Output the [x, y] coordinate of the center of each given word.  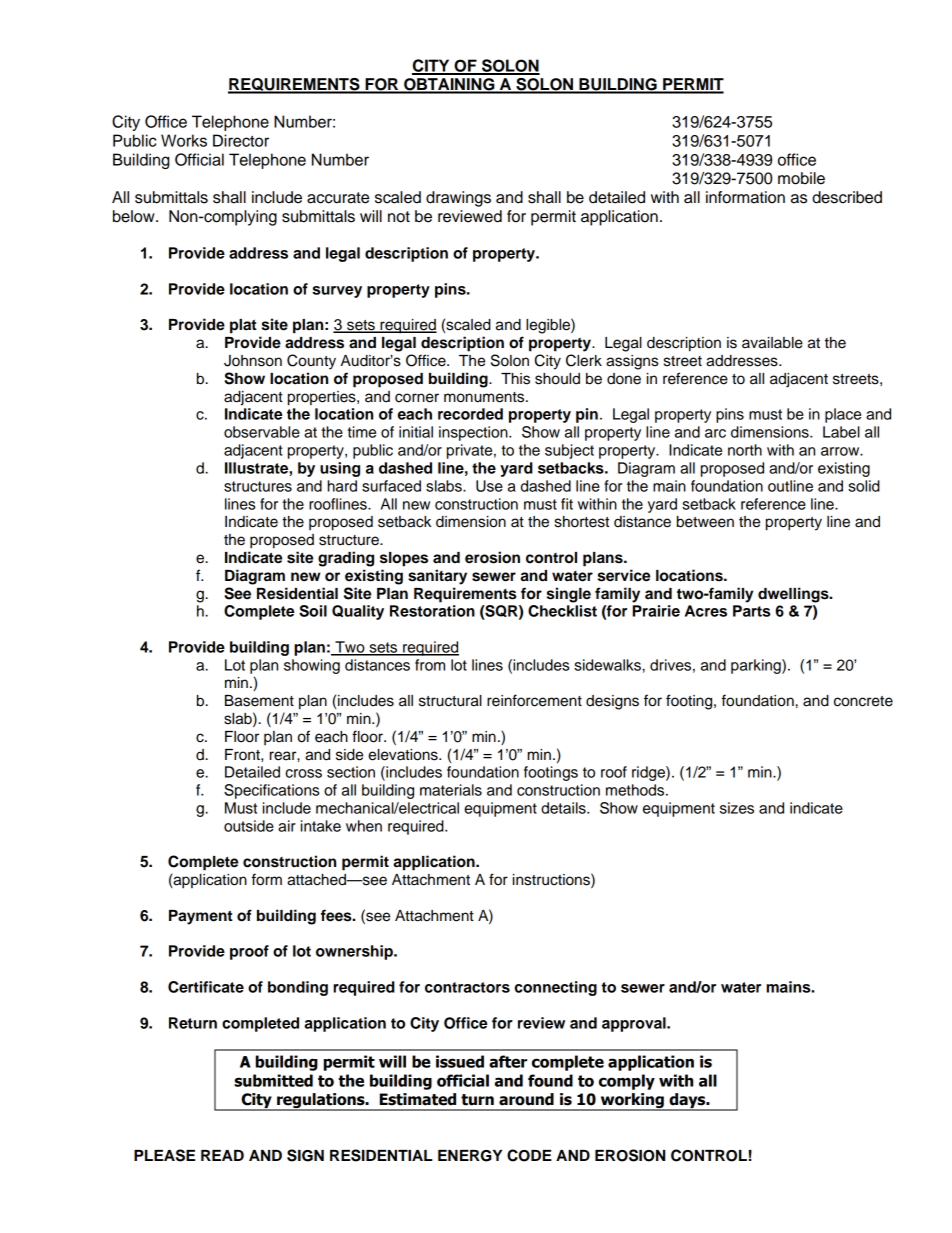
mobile [801, 178]
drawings [458, 199]
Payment [201, 917]
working [632, 1102]
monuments [485, 397]
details [564, 808]
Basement [259, 701]
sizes [737, 808]
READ [222, 1155]
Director [241, 140]
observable [262, 432]
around [526, 1099]
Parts [751, 611]
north [745, 450]
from [430, 665]
